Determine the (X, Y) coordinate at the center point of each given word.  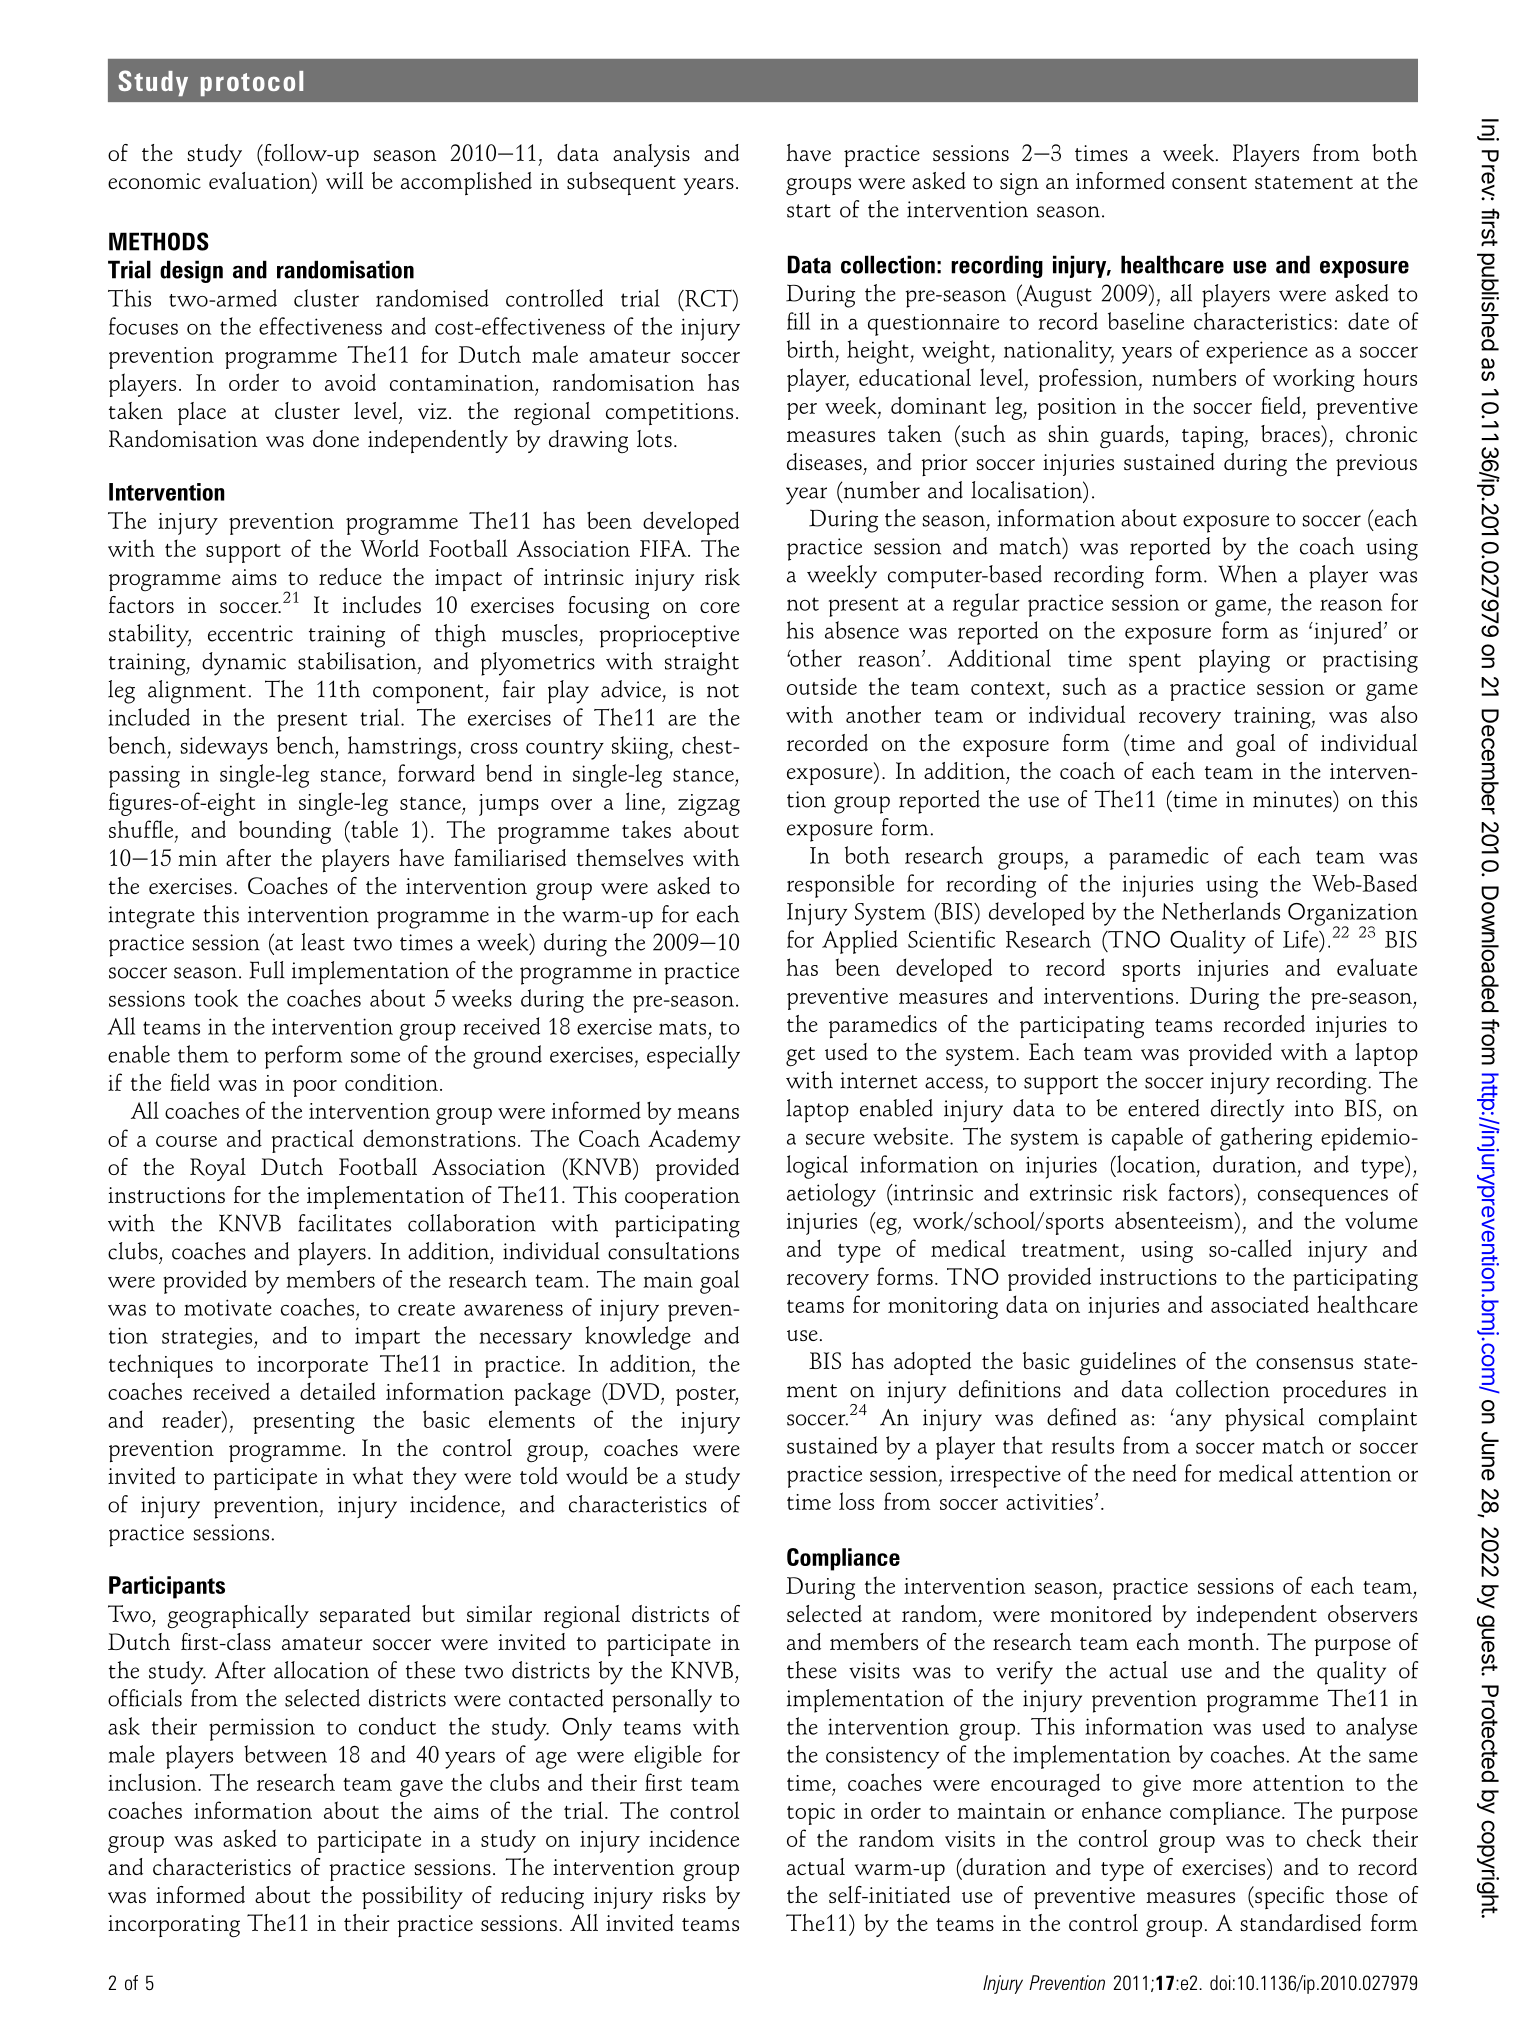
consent (1209, 182)
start (809, 211)
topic (811, 1814)
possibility (412, 1897)
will (344, 180)
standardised (1300, 1922)
